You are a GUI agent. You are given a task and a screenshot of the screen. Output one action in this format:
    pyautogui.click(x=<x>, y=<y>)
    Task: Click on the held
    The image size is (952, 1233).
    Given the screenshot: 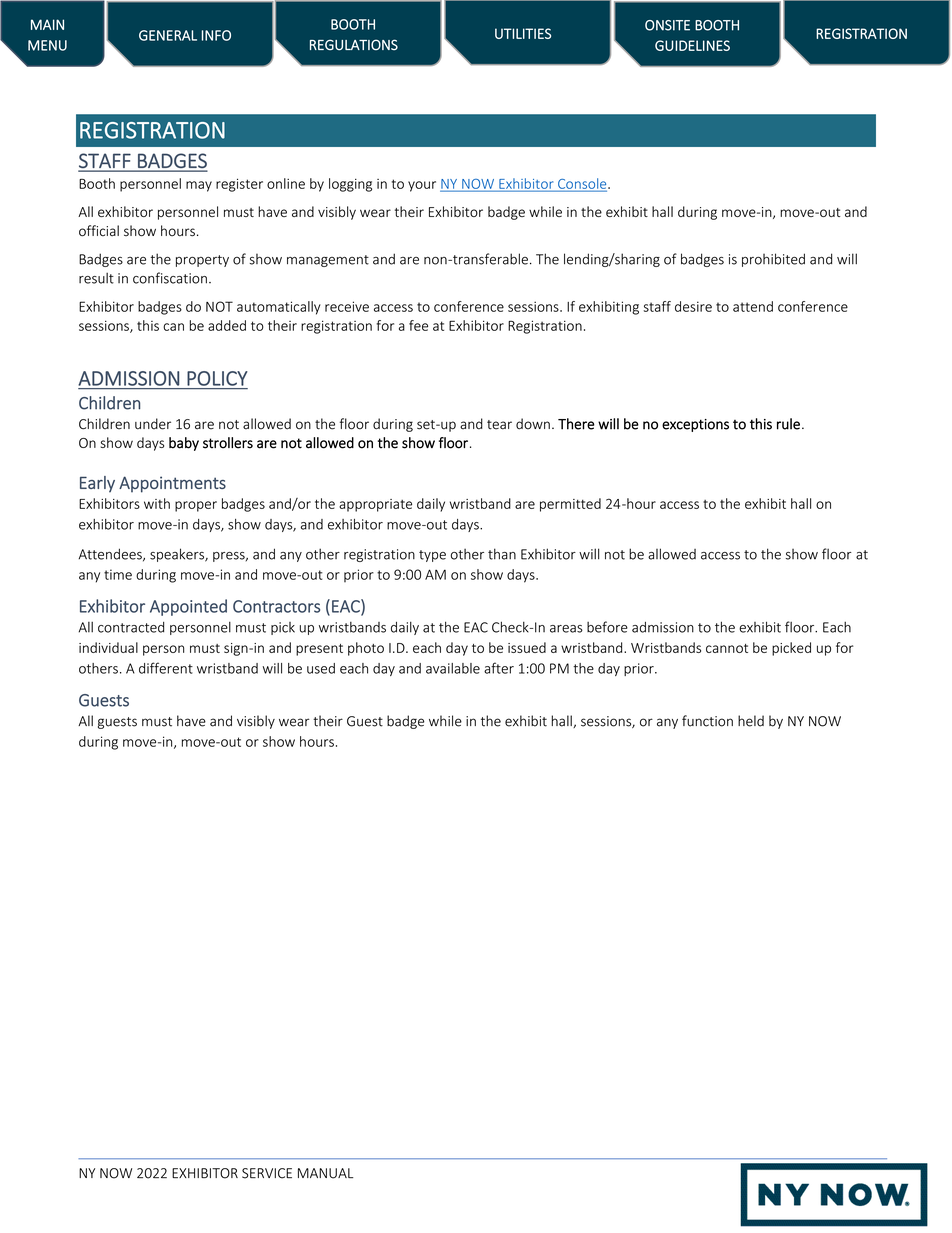 What is the action you would take?
    pyautogui.click(x=751, y=721)
